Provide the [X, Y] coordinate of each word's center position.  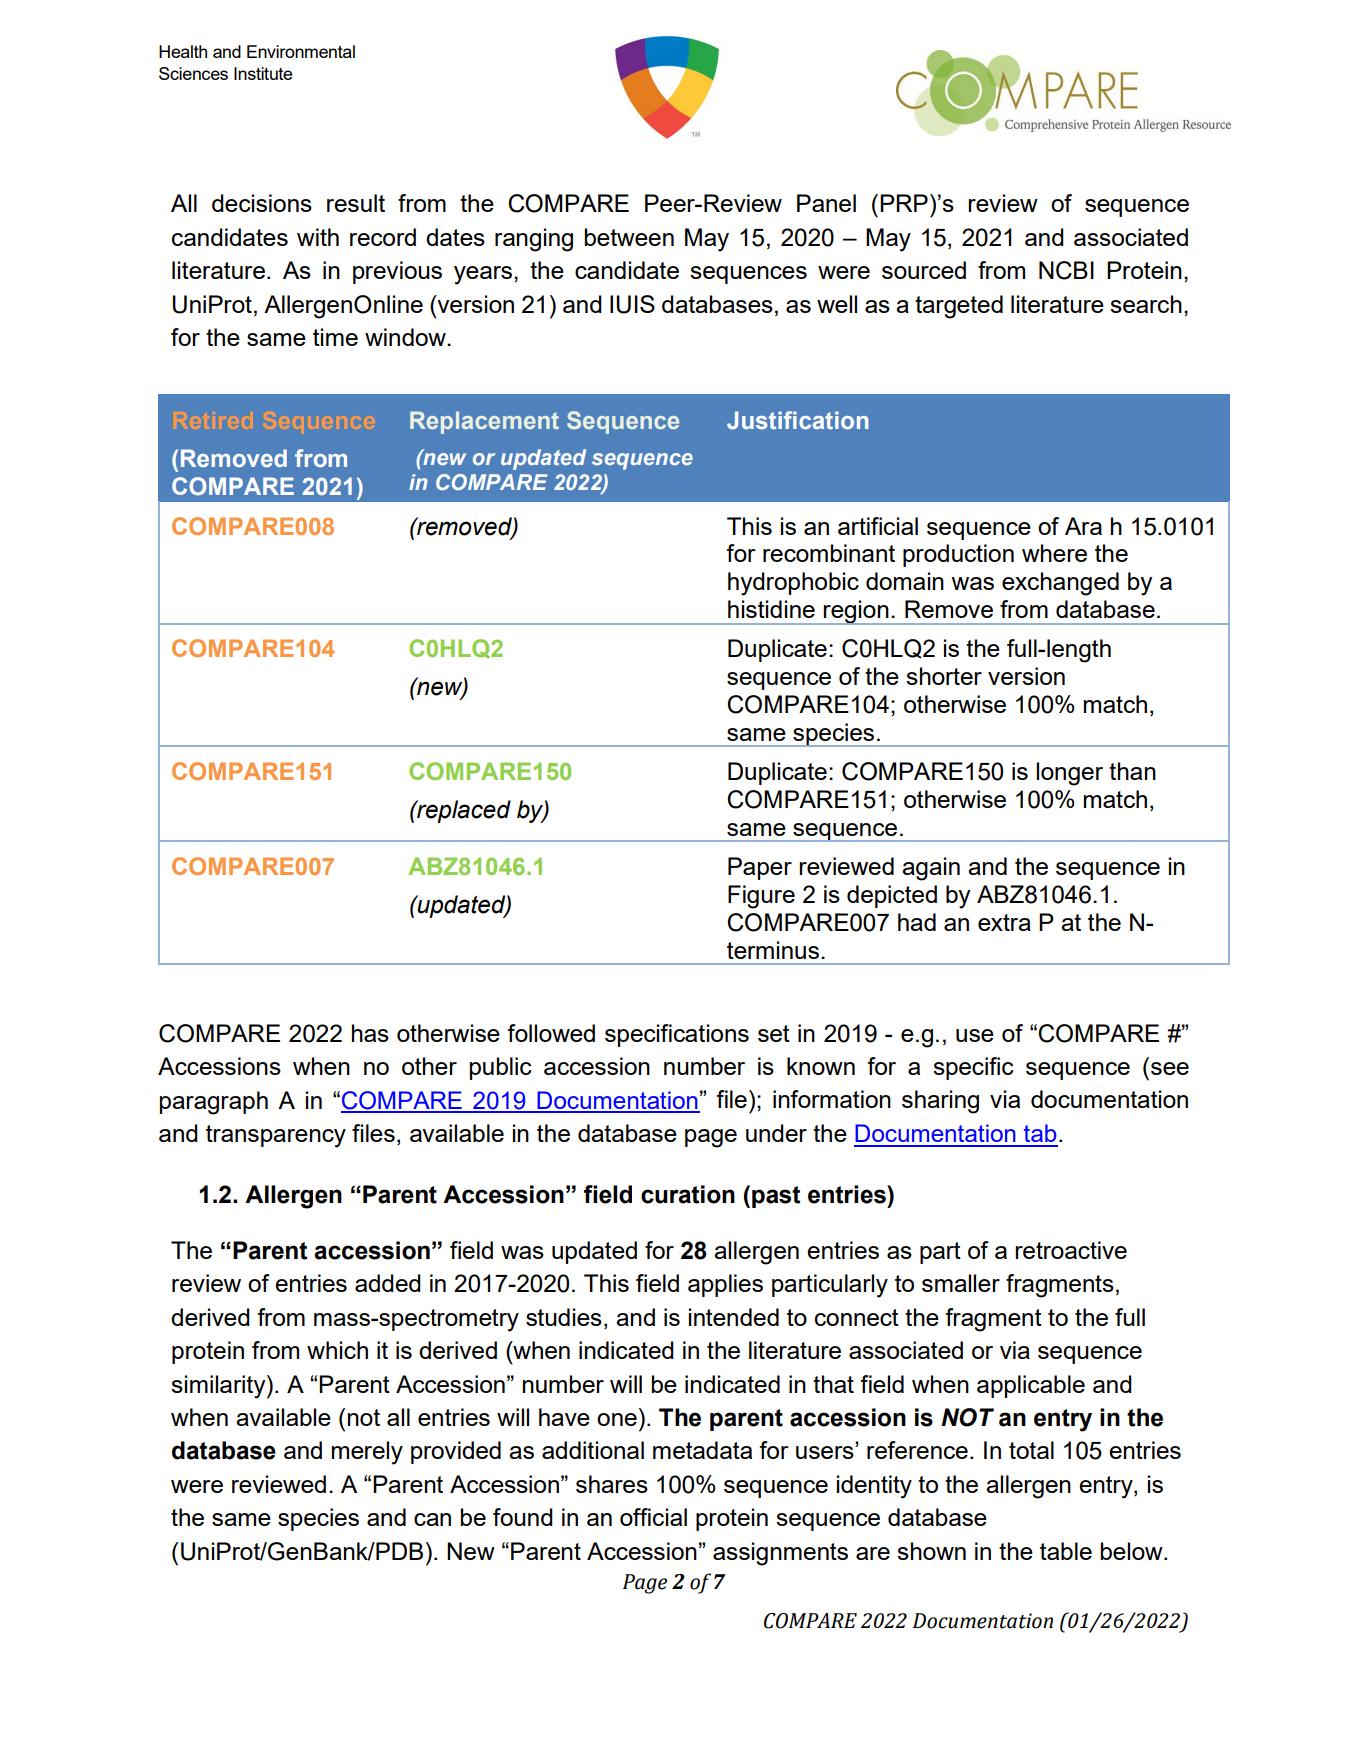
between [629, 237]
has [370, 1033]
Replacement [484, 422]
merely [367, 1453]
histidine [771, 609]
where [1054, 553]
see [1170, 1068]
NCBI [1066, 270]
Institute [263, 73]
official [653, 1517]
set [774, 1033]
